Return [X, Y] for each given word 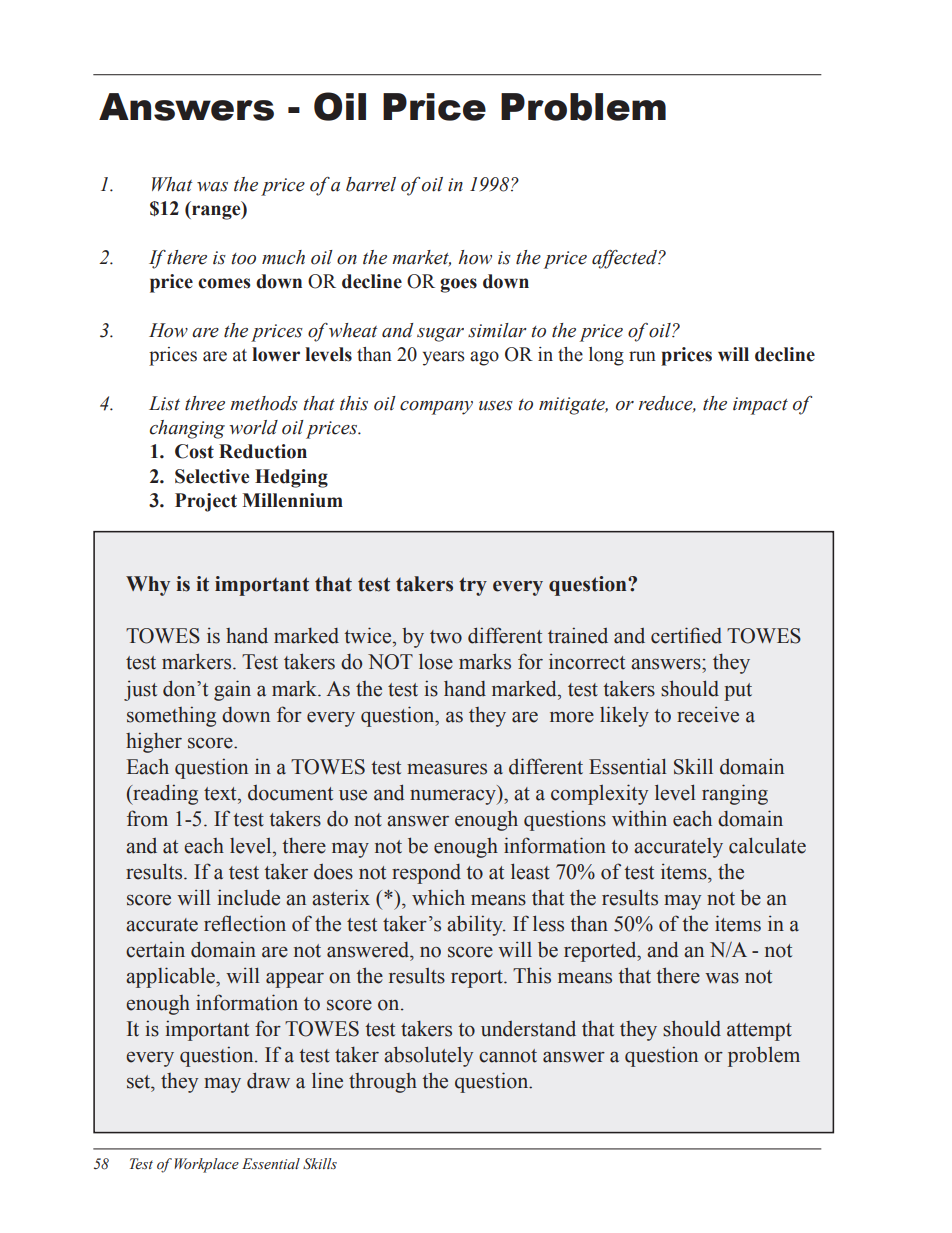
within [639, 818]
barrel [371, 184]
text [221, 794]
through [383, 1083]
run [642, 356]
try [473, 586]
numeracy [454, 797]
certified [686, 635]
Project [206, 502]
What [172, 184]
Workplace [206, 1165]
